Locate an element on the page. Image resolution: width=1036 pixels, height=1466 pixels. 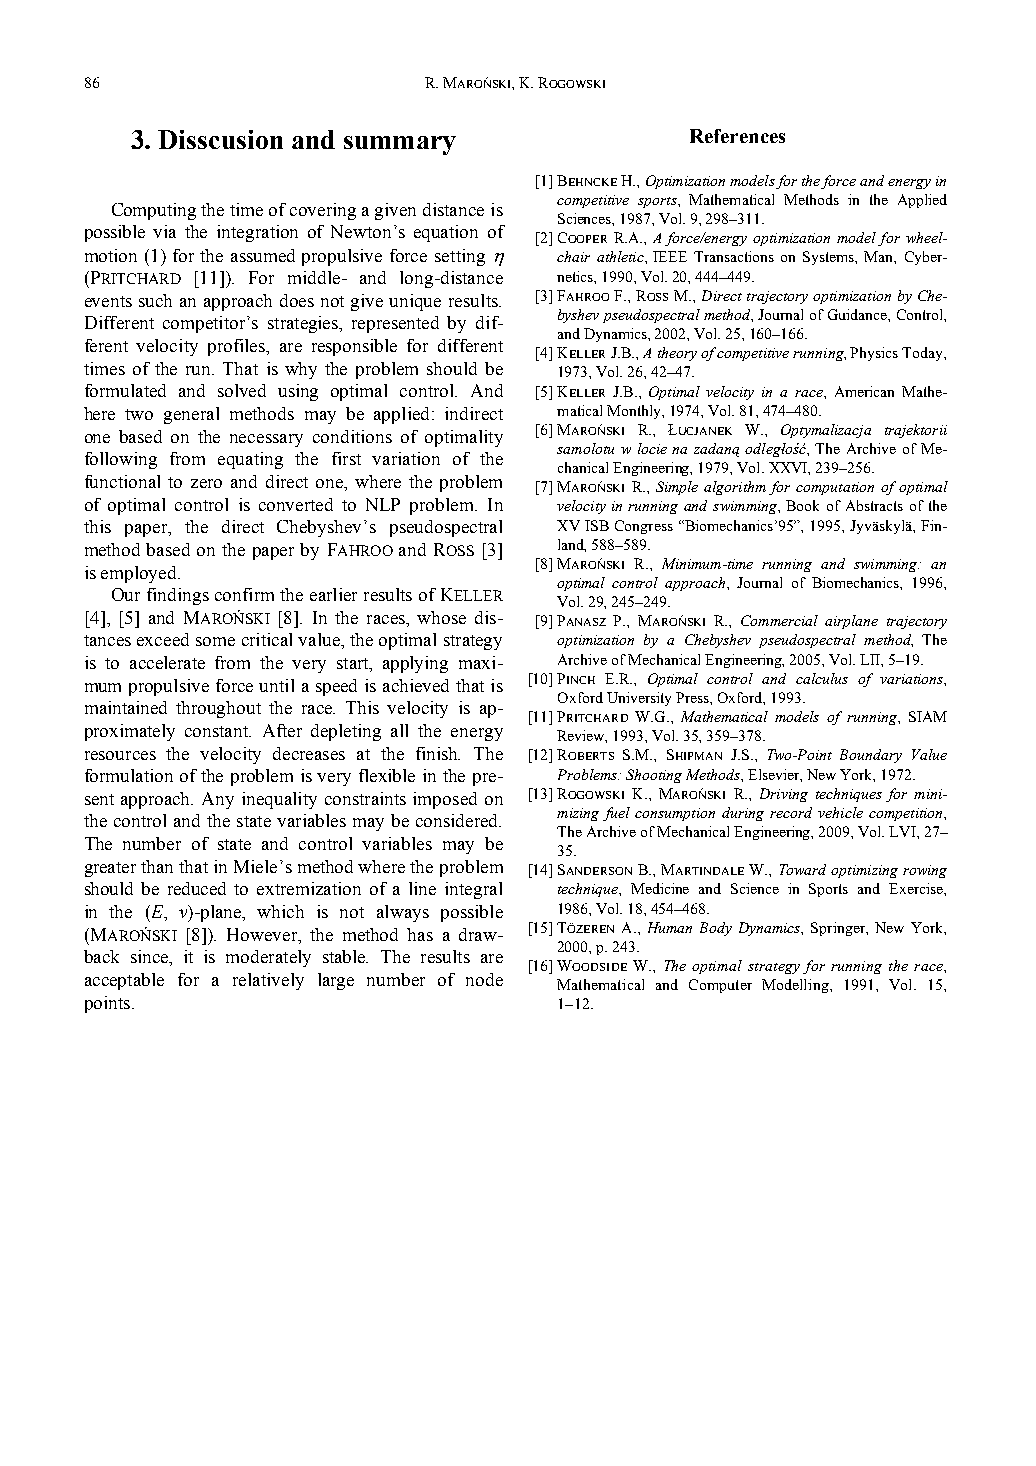
general is located at coordinates (191, 415).
